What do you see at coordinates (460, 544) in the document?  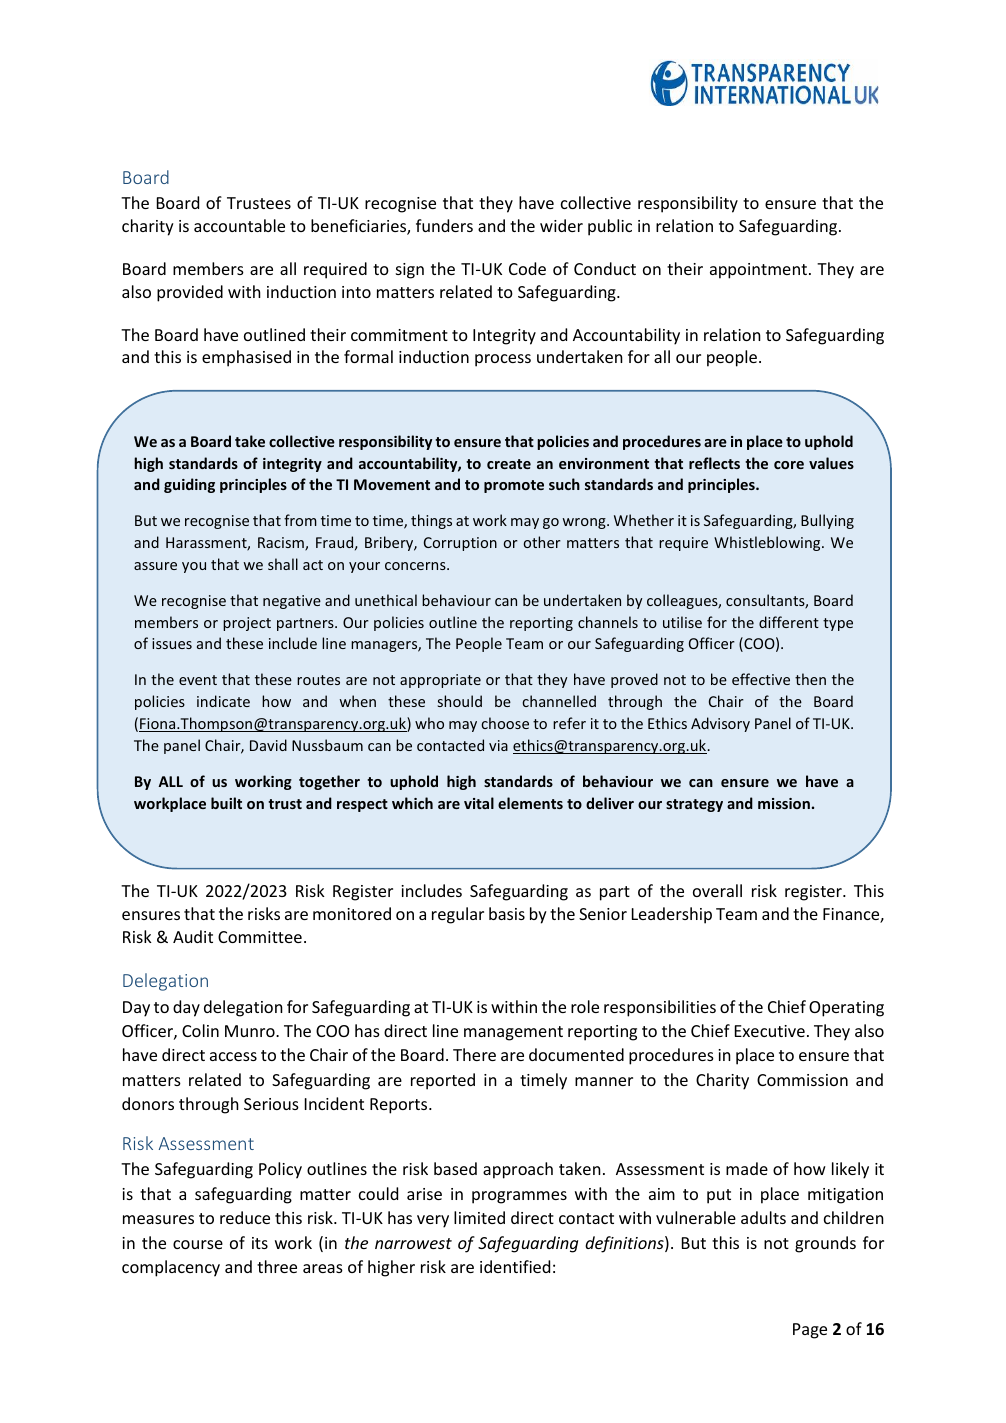 I see `Corruption` at bounding box center [460, 544].
